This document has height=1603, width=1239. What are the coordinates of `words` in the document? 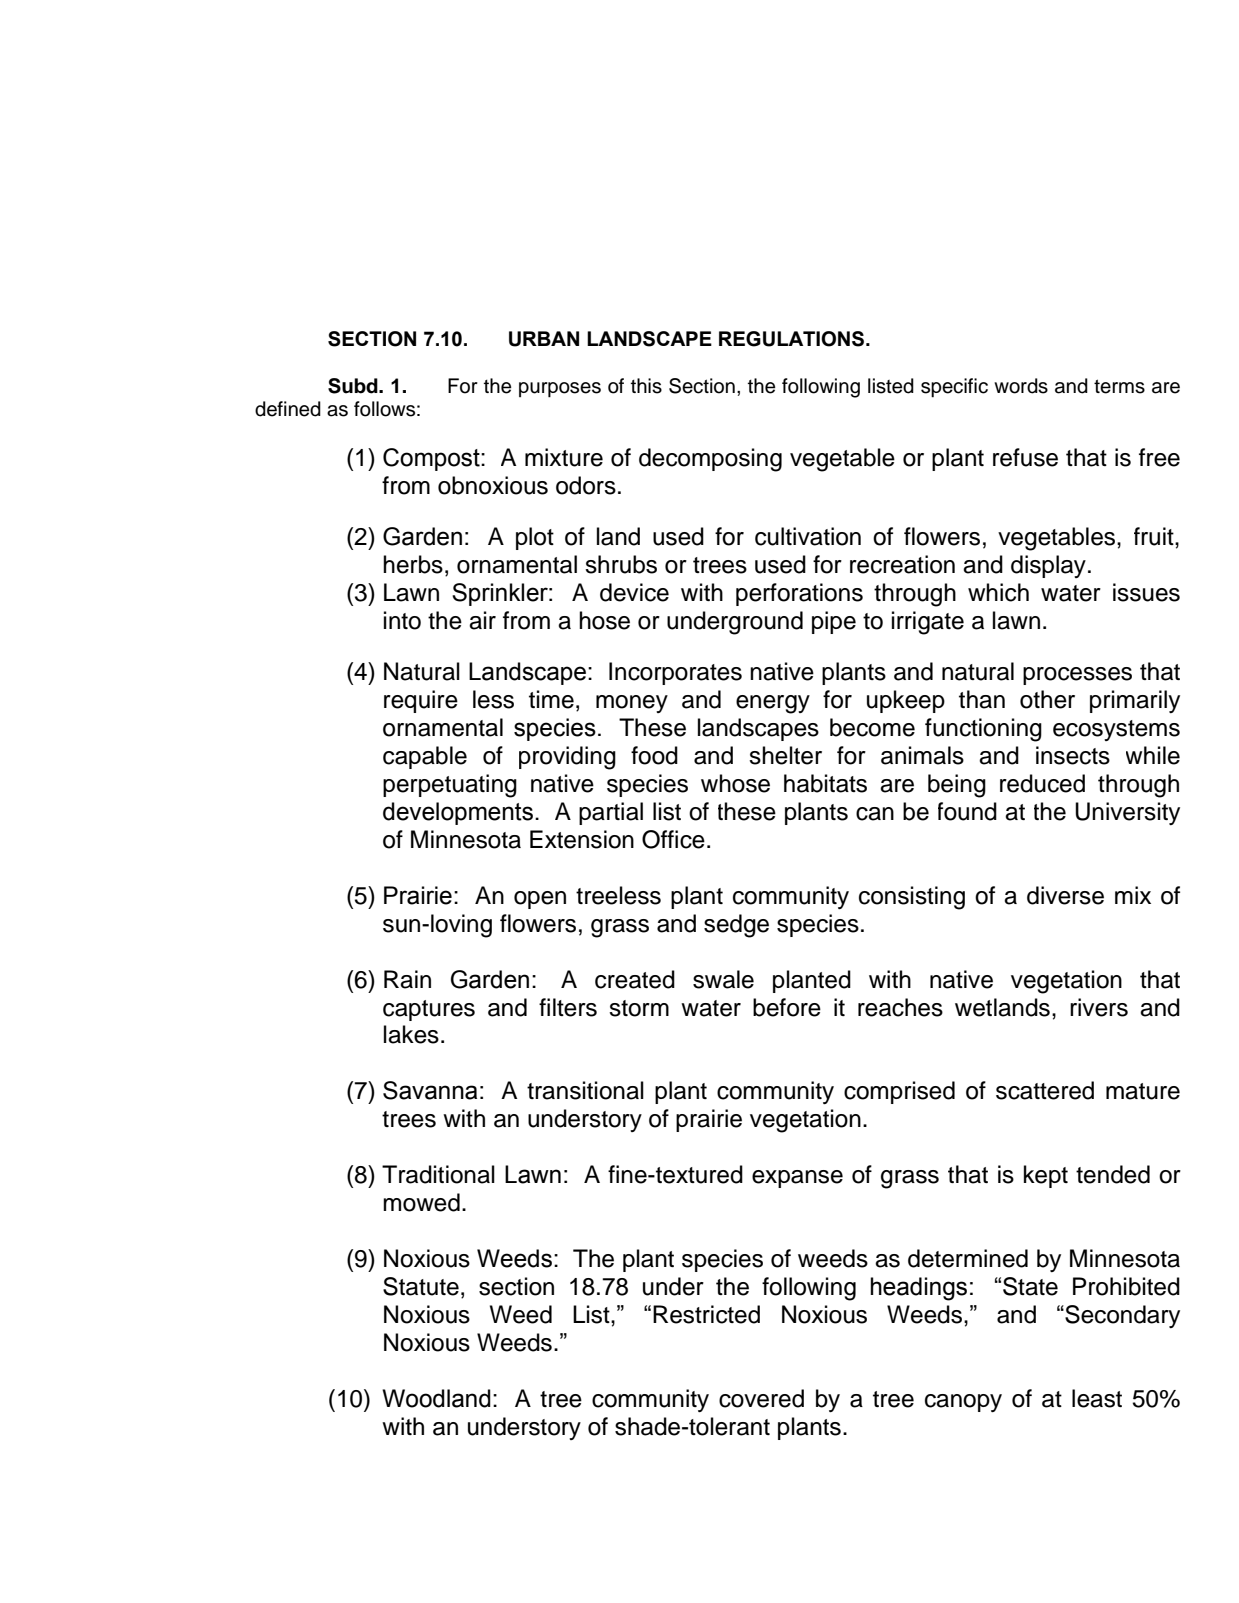 It's located at (1021, 386).
